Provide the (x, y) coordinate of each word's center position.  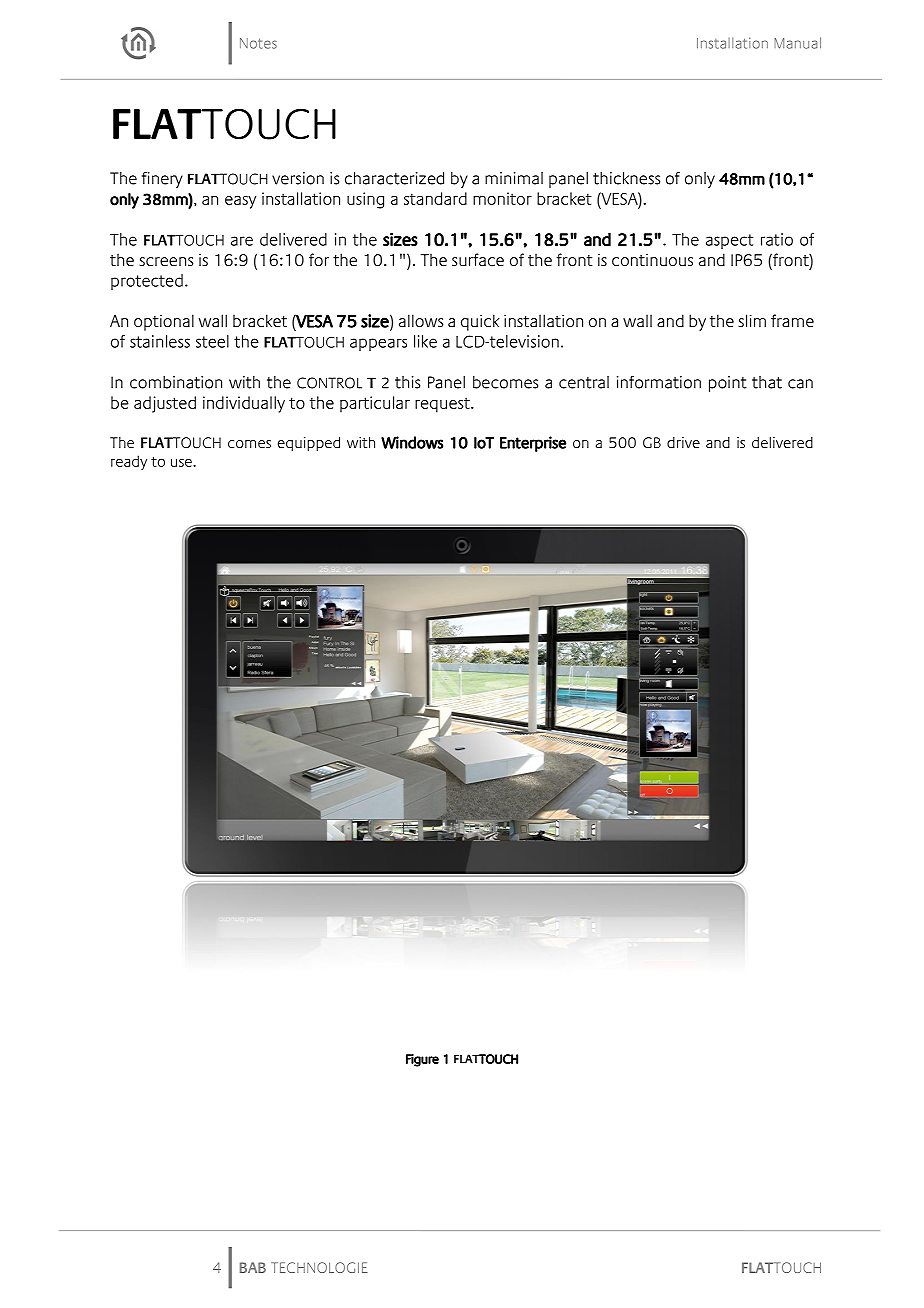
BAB (253, 1267)
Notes (258, 43)
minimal (514, 178)
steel (212, 341)
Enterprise (533, 444)
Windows (412, 442)
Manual (797, 43)
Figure (422, 1060)
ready (129, 462)
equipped (309, 444)
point (728, 384)
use (182, 463)
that (767, 382)
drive (683, 442)
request (443, 405)
